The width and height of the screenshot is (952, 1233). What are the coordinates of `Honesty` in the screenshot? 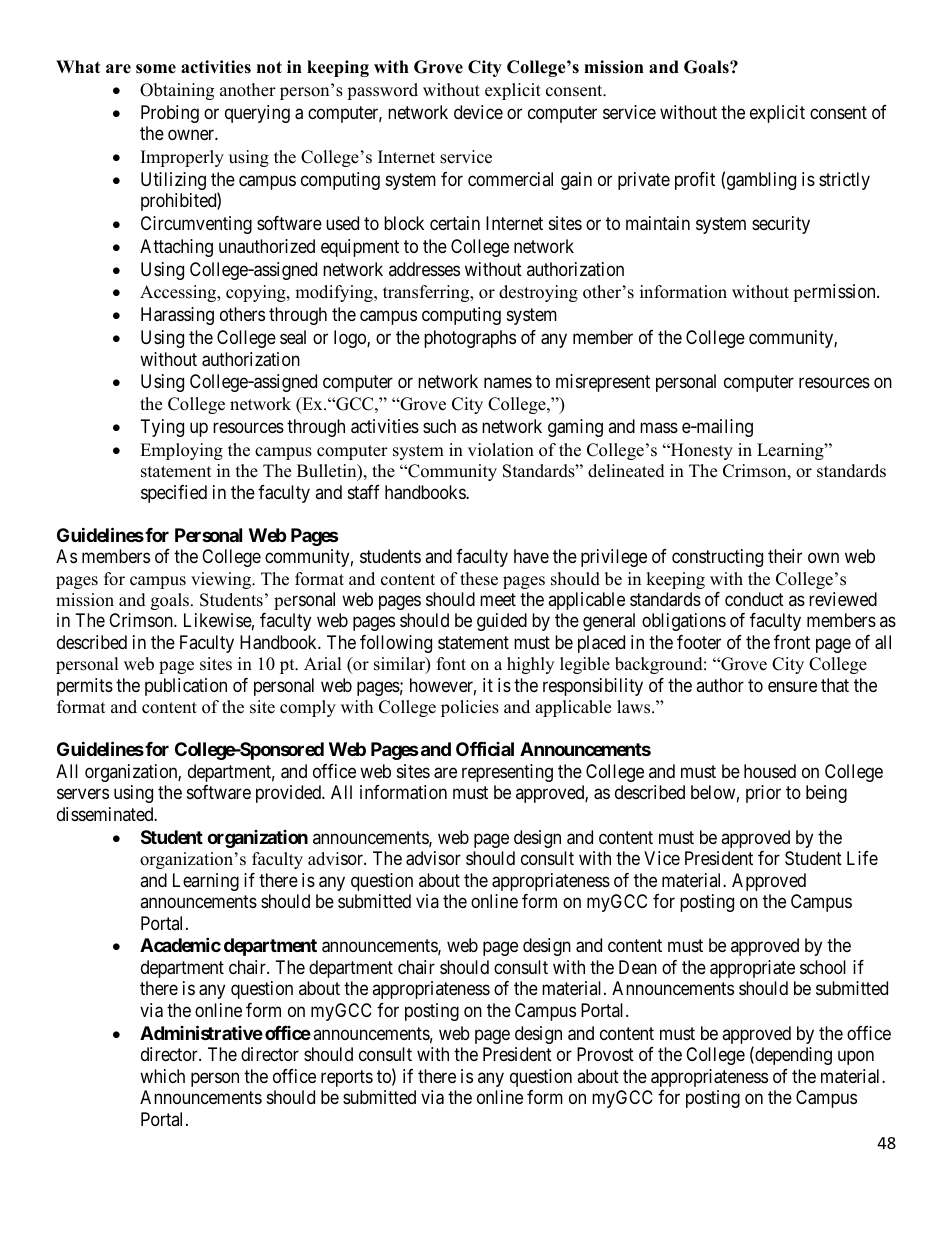 It's located at (700, 451).
